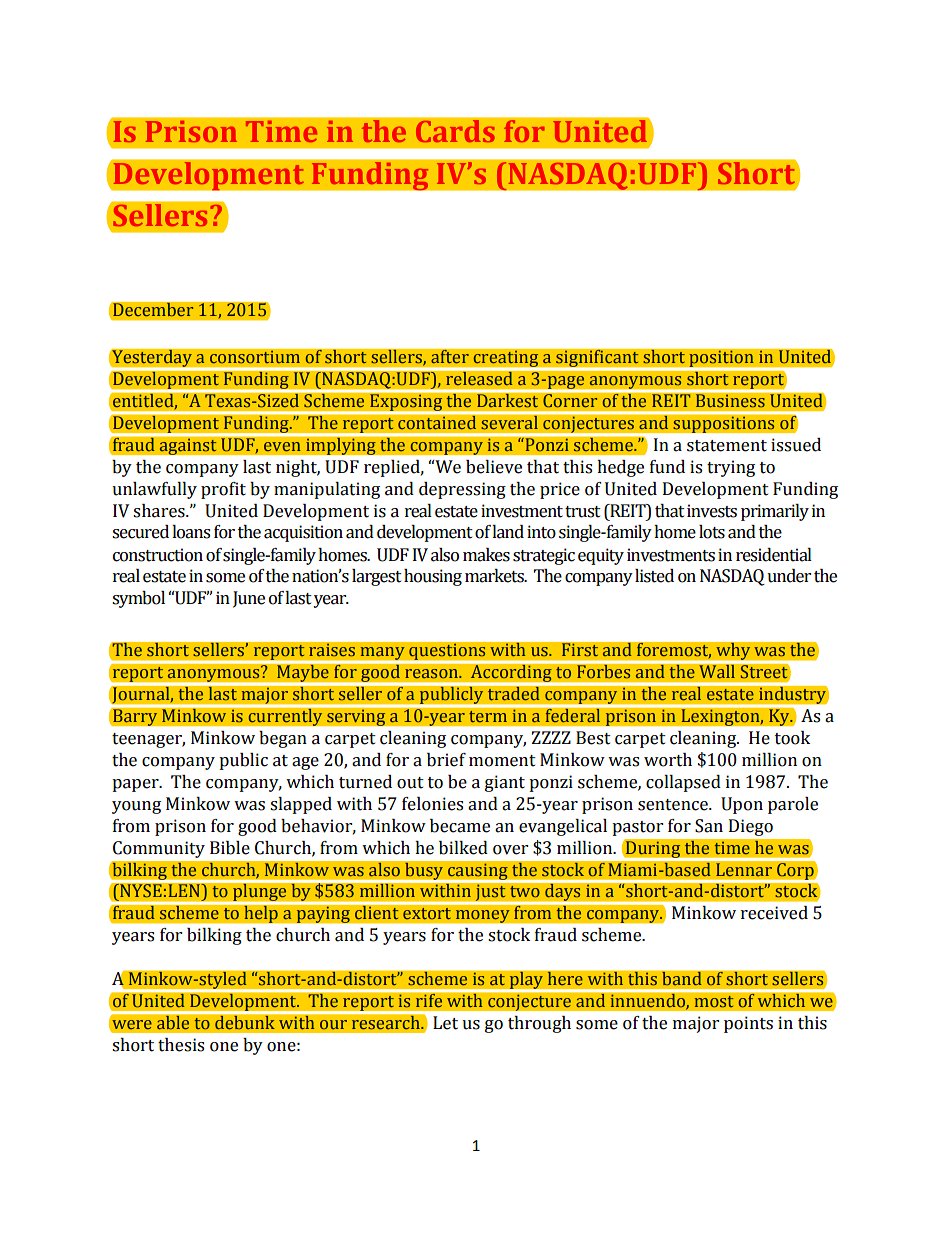  I want to click on Bible, so click(230, 848).
